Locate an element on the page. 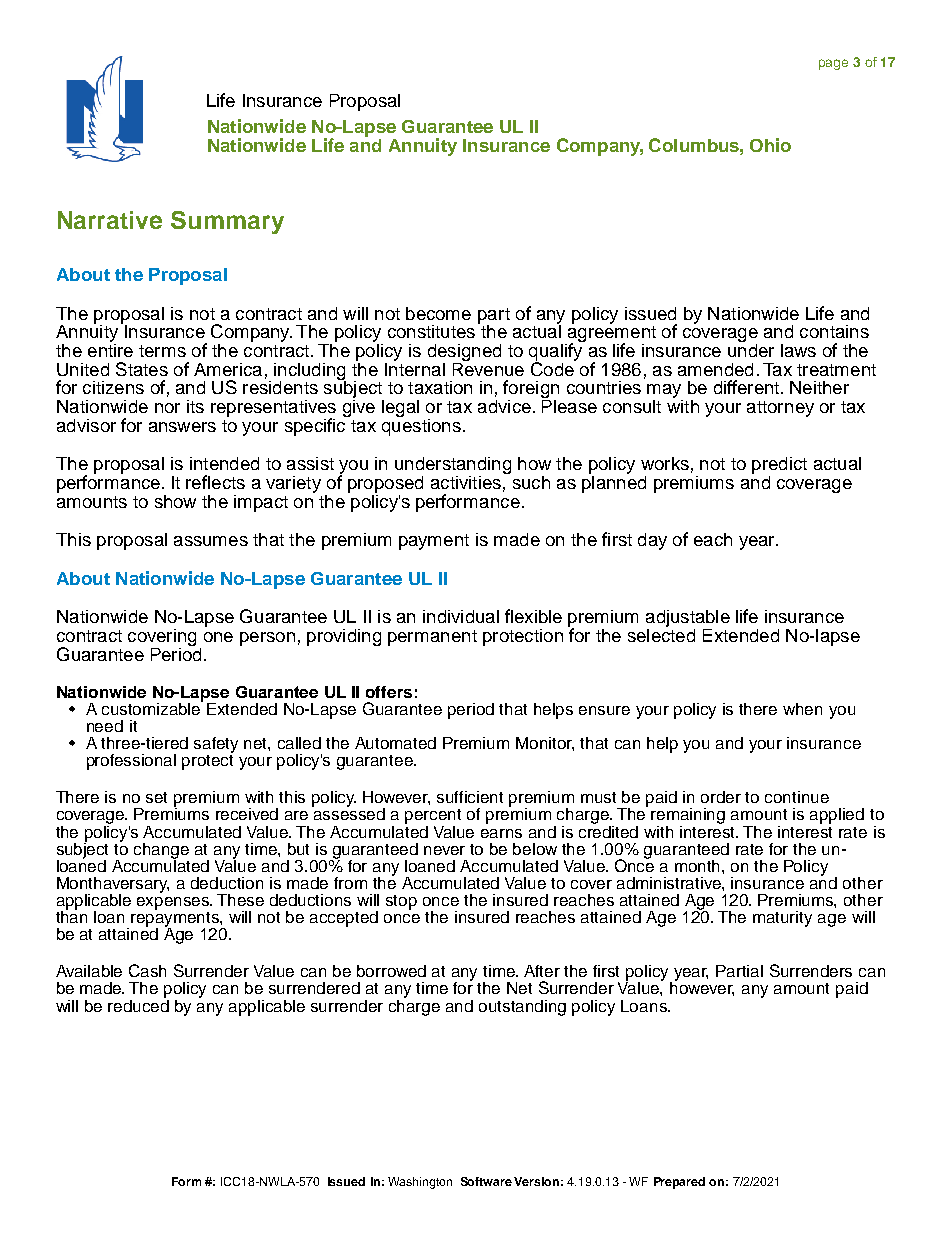 The height and width of the document is (1233, 952). Summary is located at coordinates (227, 222).
